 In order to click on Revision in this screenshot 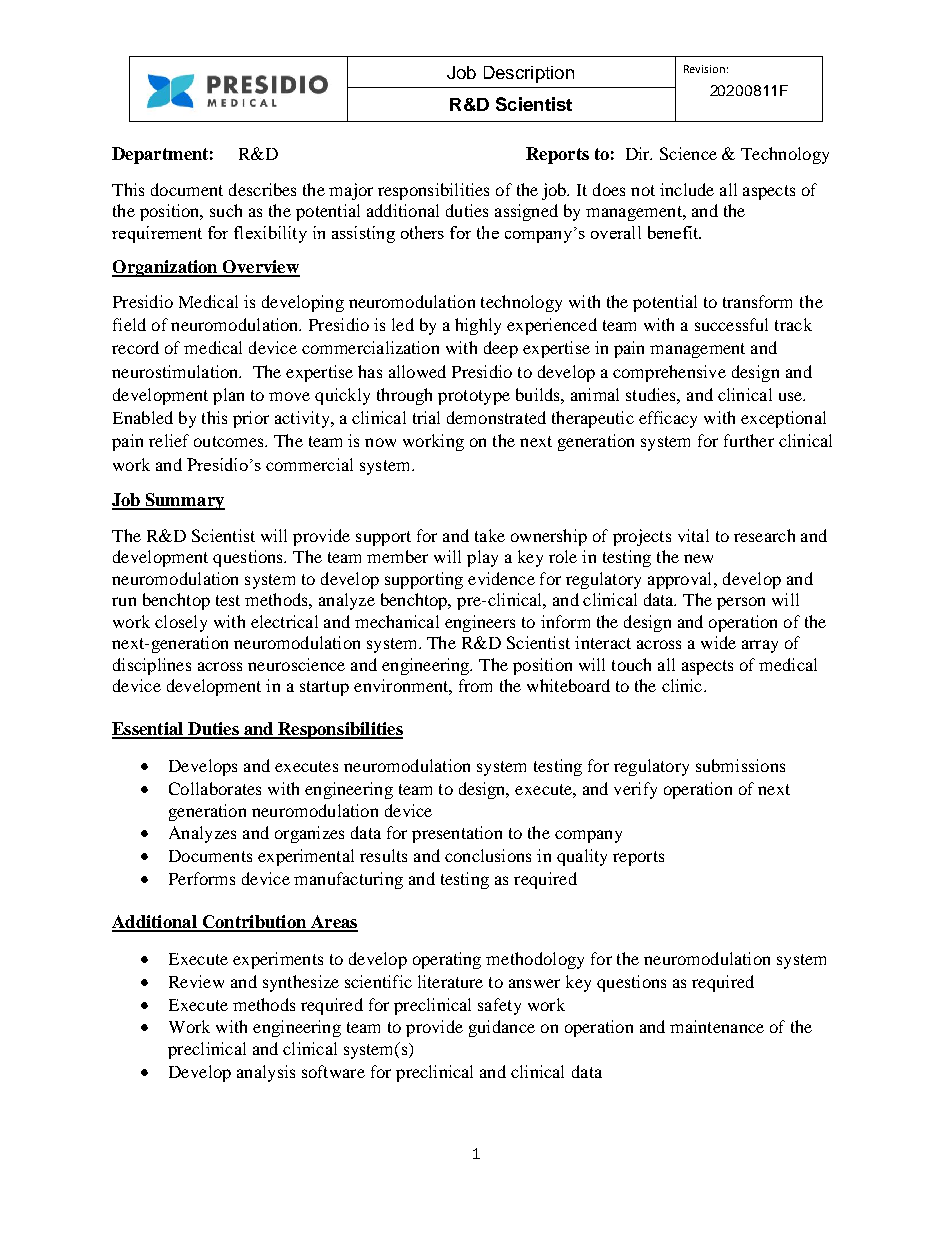, I will do `click(704, 69)`.
